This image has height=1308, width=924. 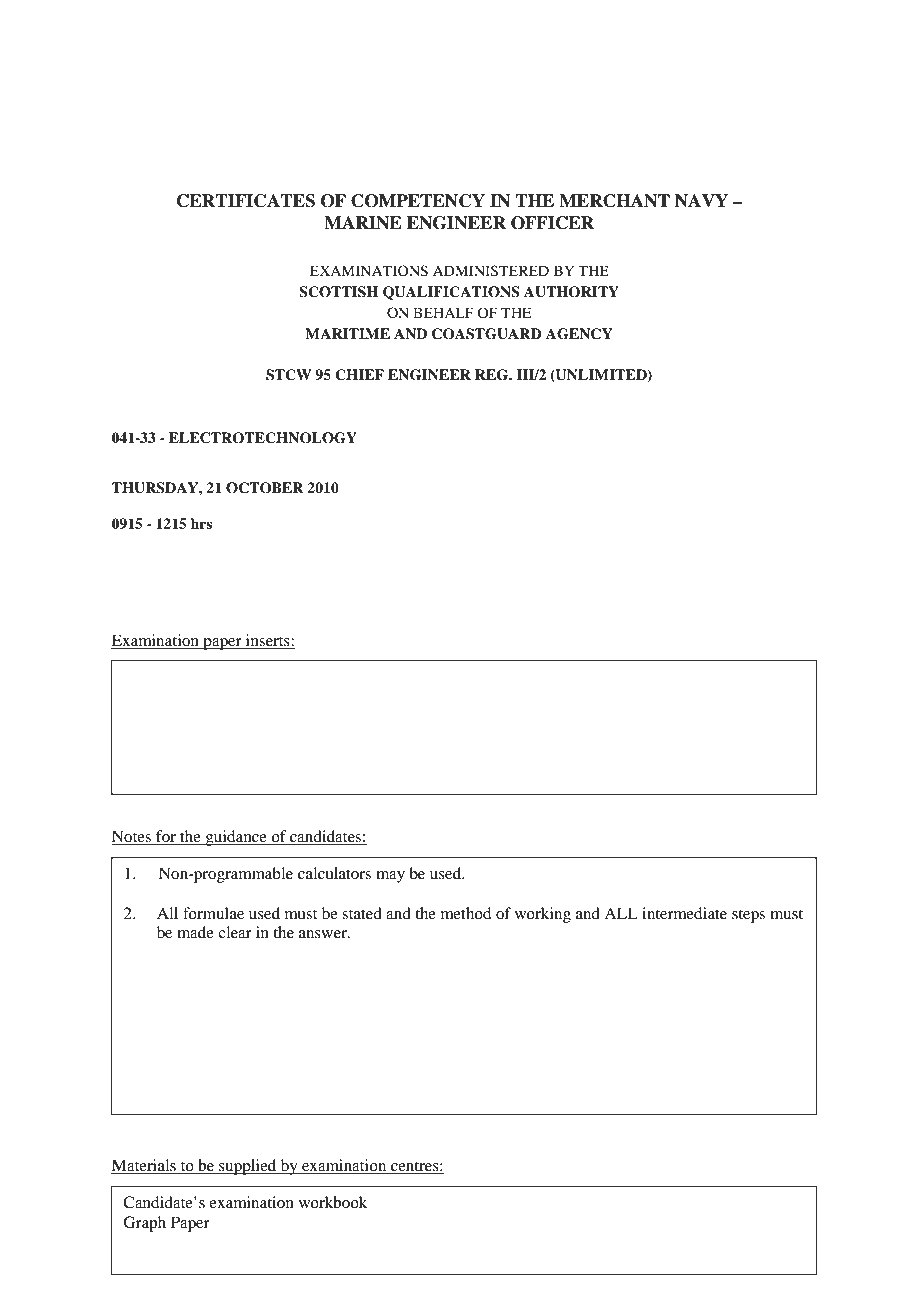 I want to click on OCTOBER, so click(x=265, y=488).
